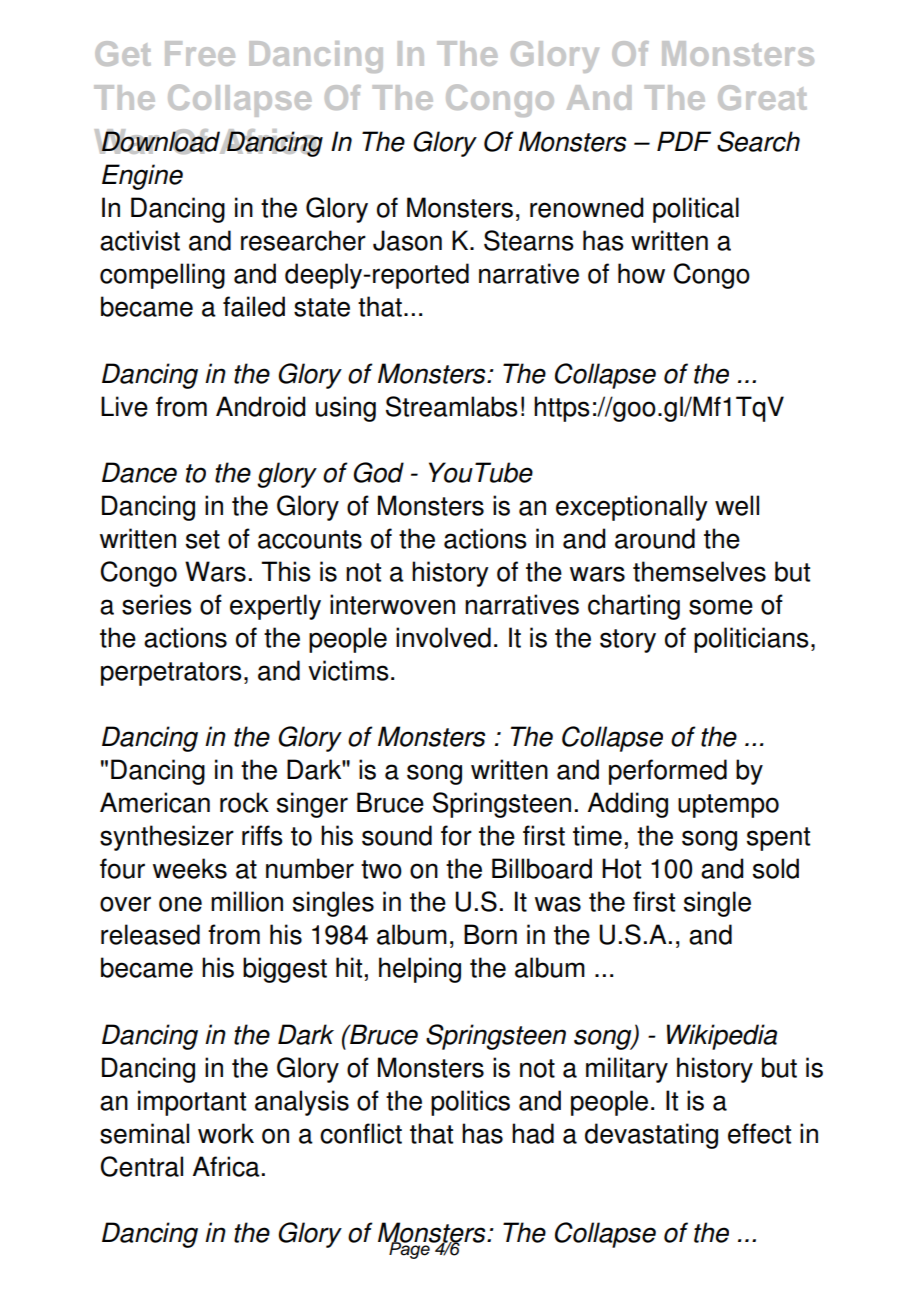  What do you see at coordinates (684, 141) in the screenshot?
I see `PDF` at bounding box center [684, 141].
